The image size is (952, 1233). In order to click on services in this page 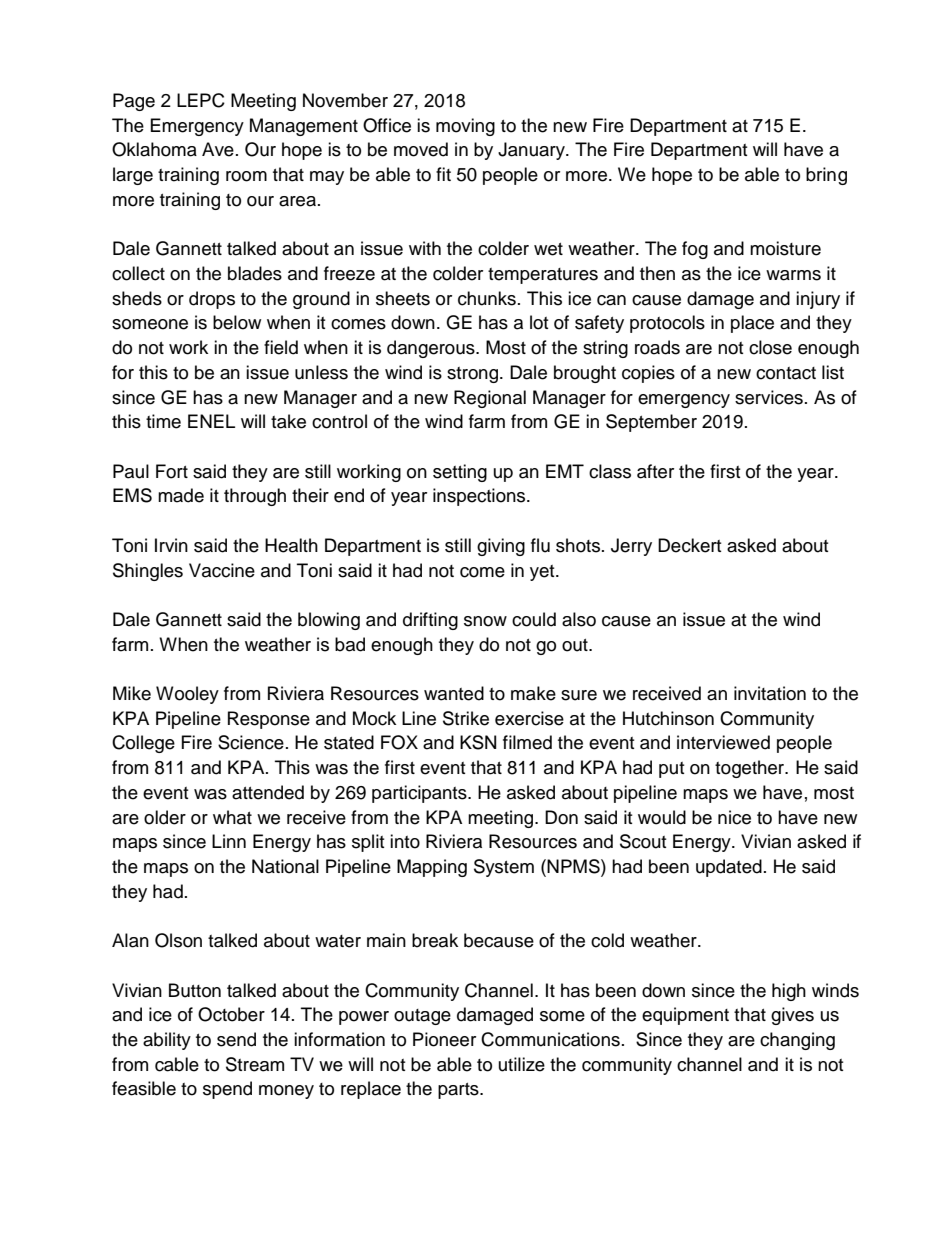, I will do `click(769, 397)`.
